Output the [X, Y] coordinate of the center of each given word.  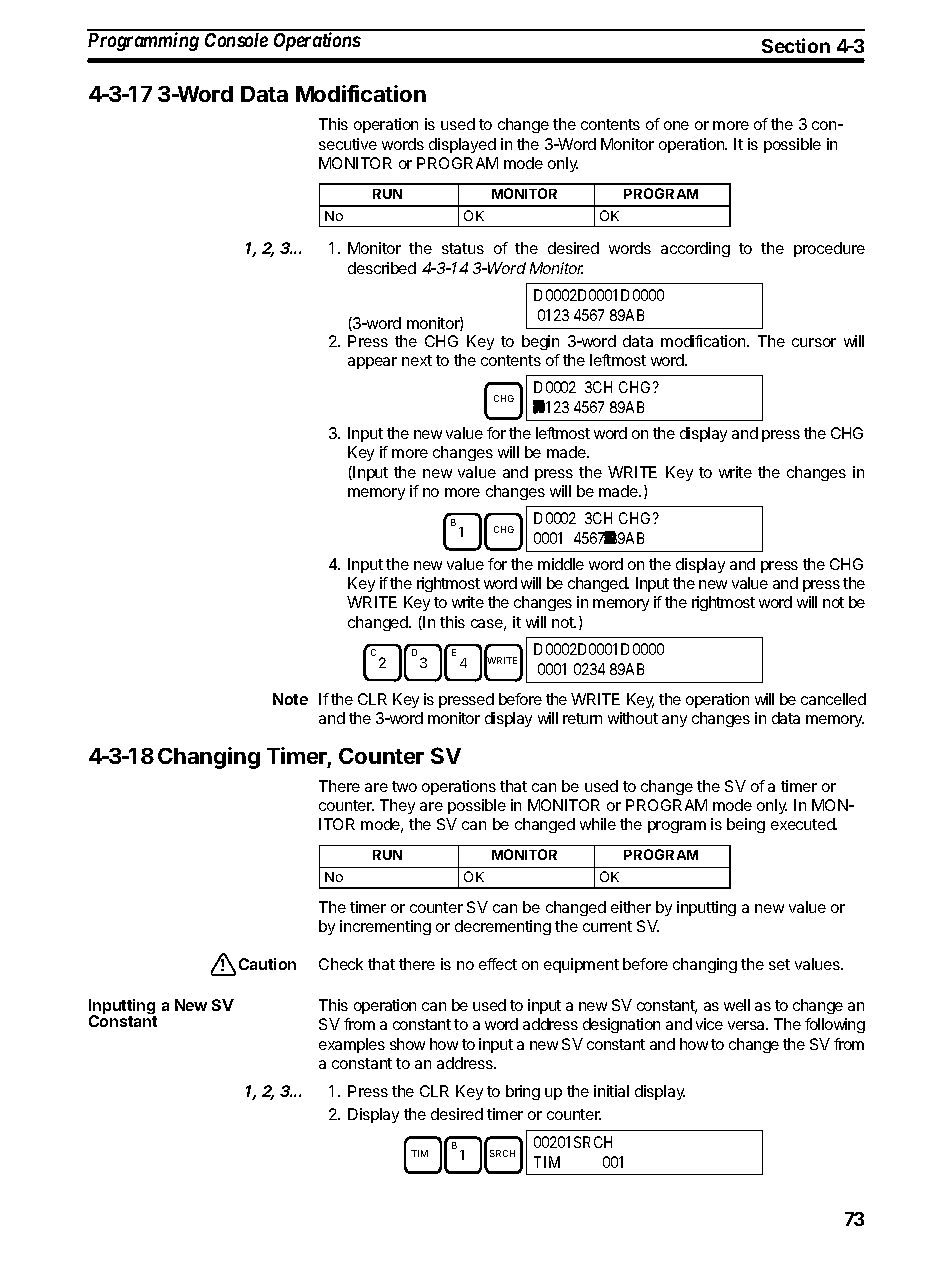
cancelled [833, 699]
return [582, 718]
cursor [814, 342]
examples [352, 1045]
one [676, 125]
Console [236, 40]
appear [372, 363]
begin [540, 342]
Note [290, 699]
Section [796, 45]
